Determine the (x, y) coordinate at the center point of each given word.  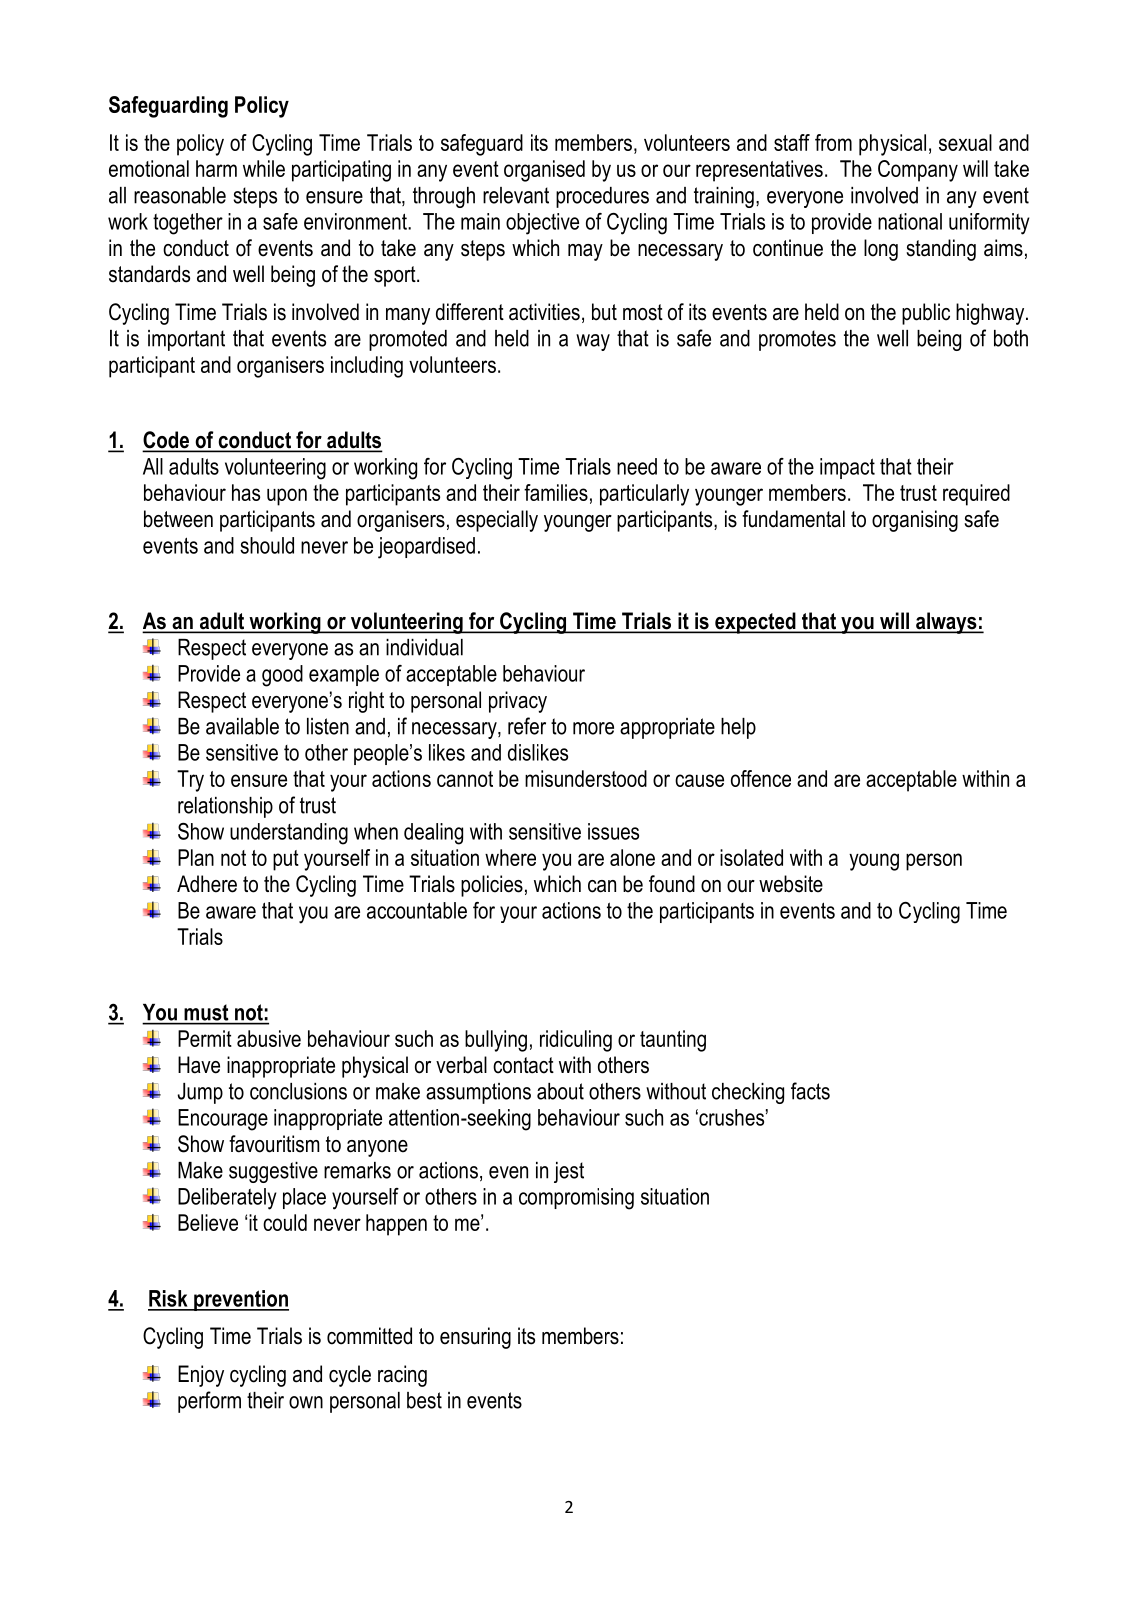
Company (918, 171)
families (556, 492)
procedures (602, 197)
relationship (225, 807)
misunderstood (586, 778)
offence (761, 778)
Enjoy (201, 1376)
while (264, 168)
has (246, 492)
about (560, 1091)
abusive (269, 1038)
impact (847, 468)
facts (810, 1091)
